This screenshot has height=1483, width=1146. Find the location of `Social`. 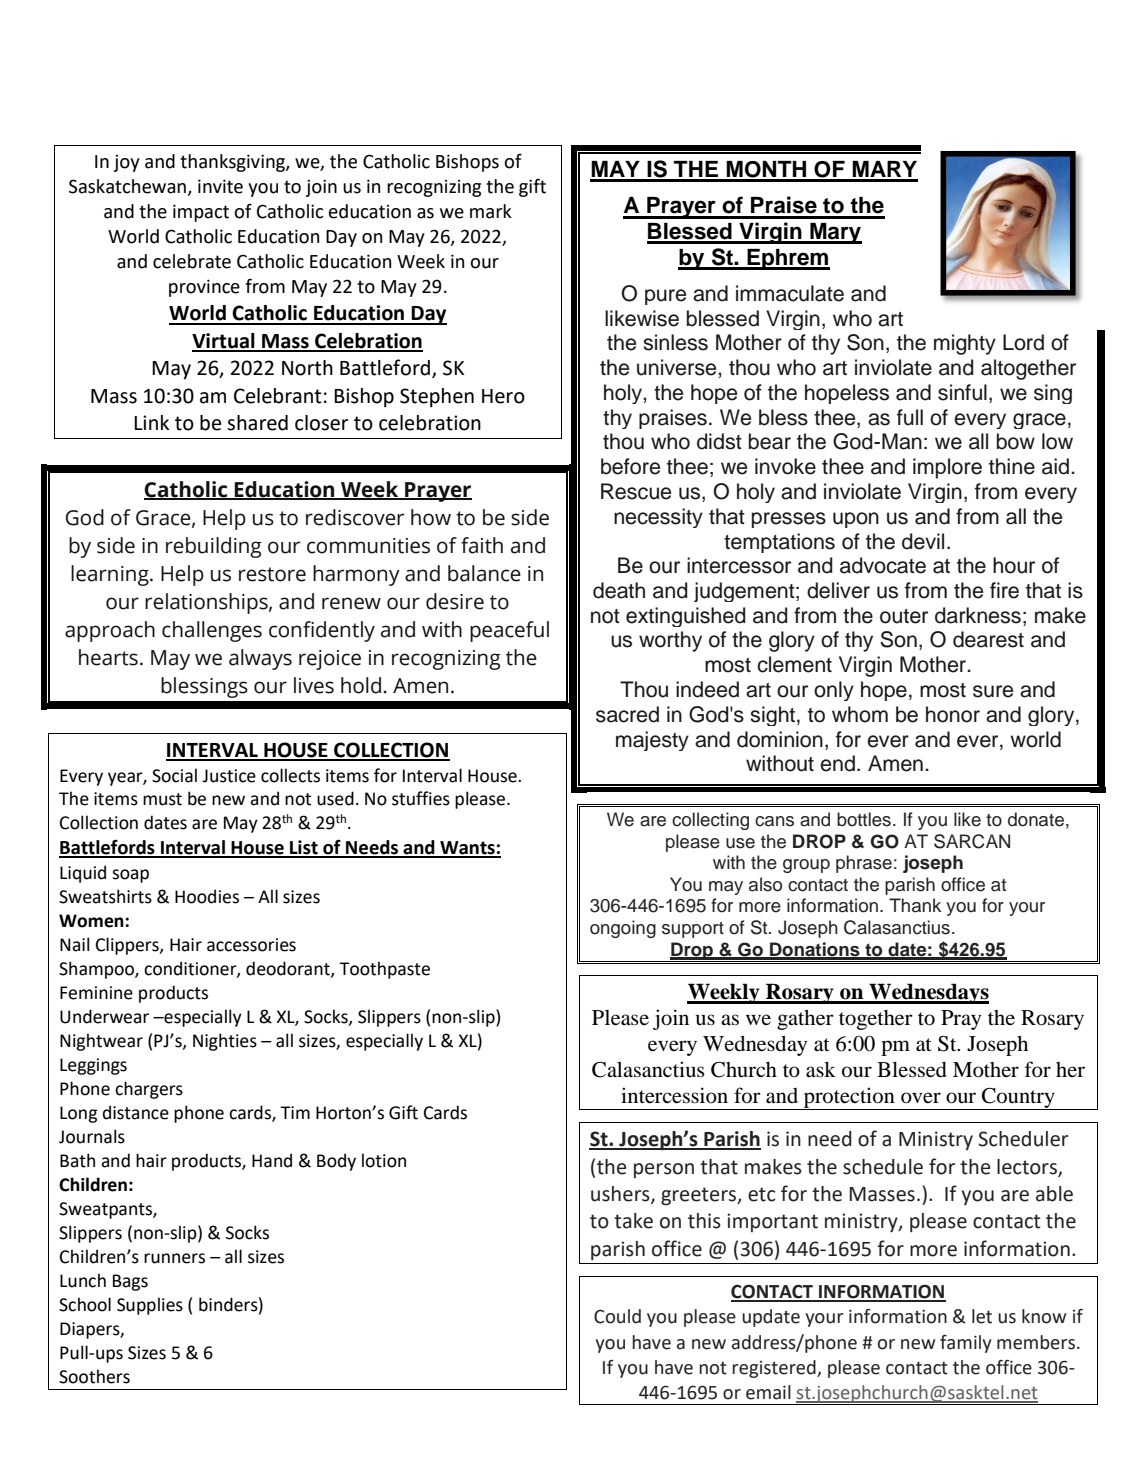

Social is located at coordinates (174, 775).
